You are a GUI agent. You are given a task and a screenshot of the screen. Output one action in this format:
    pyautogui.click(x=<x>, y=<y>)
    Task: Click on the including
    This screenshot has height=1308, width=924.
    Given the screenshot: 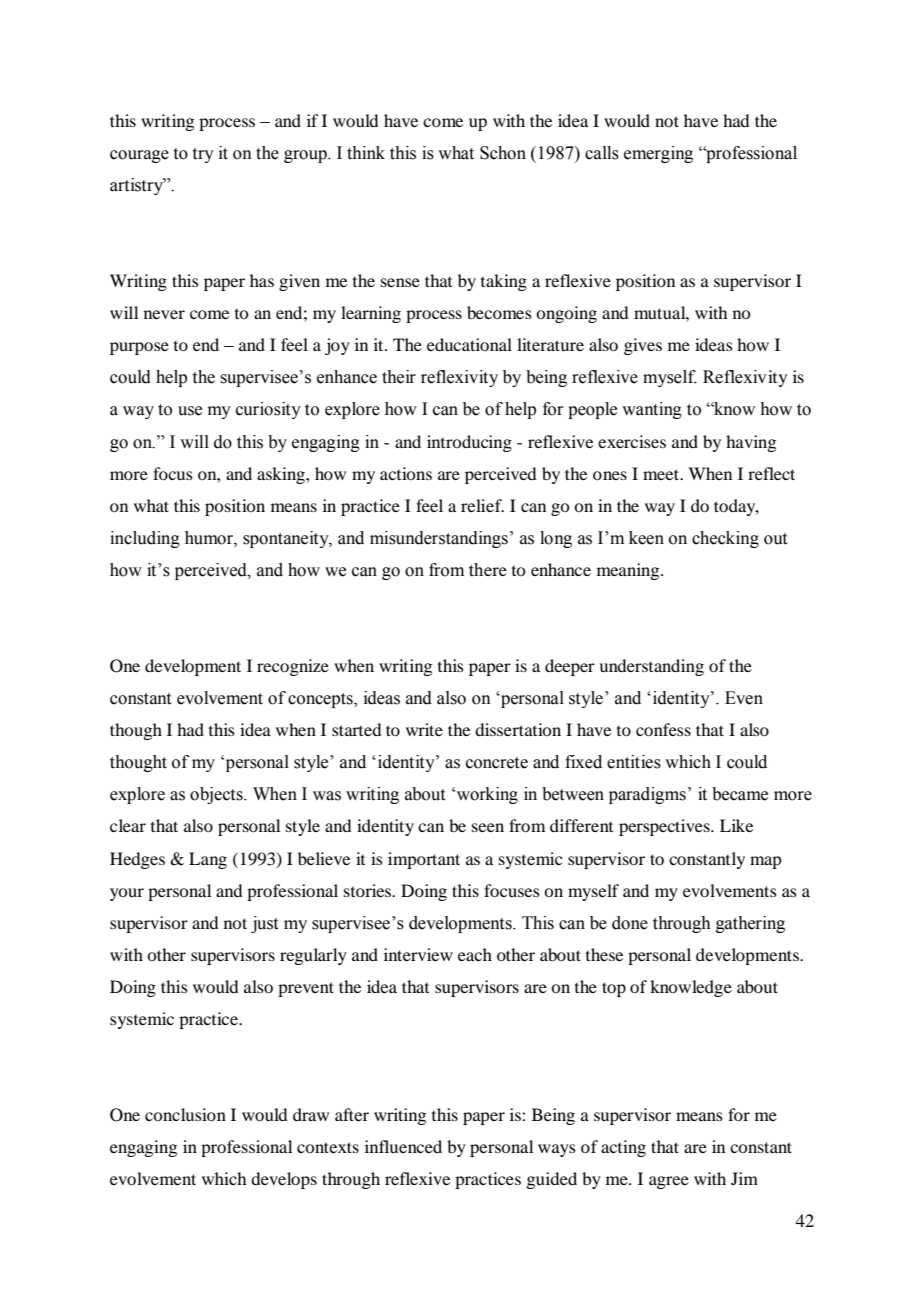 What is the action you would take?
    pyautogui.click(x=145, y=539)
